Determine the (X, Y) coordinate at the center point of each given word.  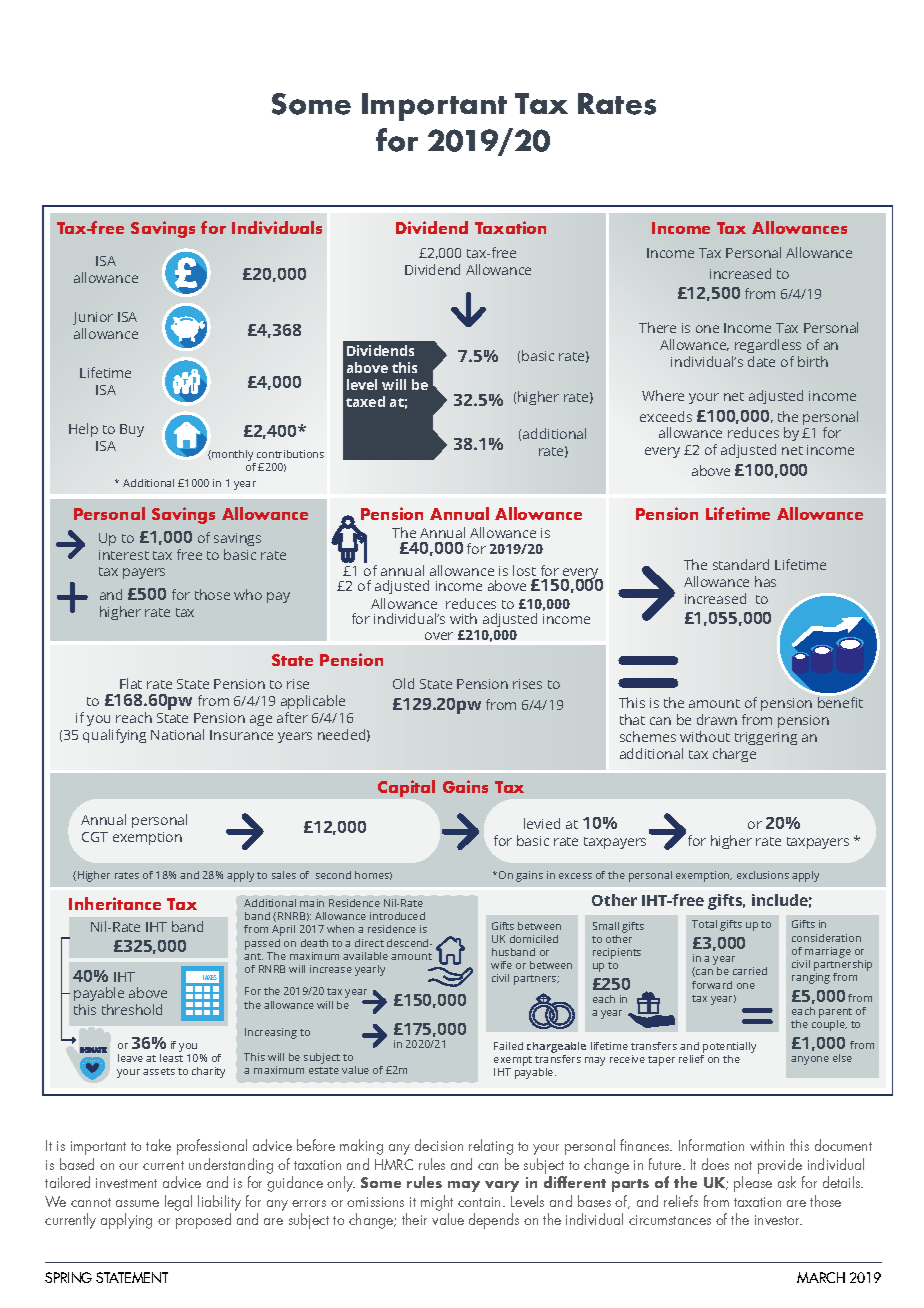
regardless (768, 346)
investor (778, 1220)
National (177, 734)
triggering (766, 738)
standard (741, 564)
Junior (93, 318)
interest (124, 555)
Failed (508, 1046)
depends (494, 1221)
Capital (406, 788)
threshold (132, 1009)
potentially (729, 1047)
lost (524, 570)
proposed (203, 1221)
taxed (365, 401)
